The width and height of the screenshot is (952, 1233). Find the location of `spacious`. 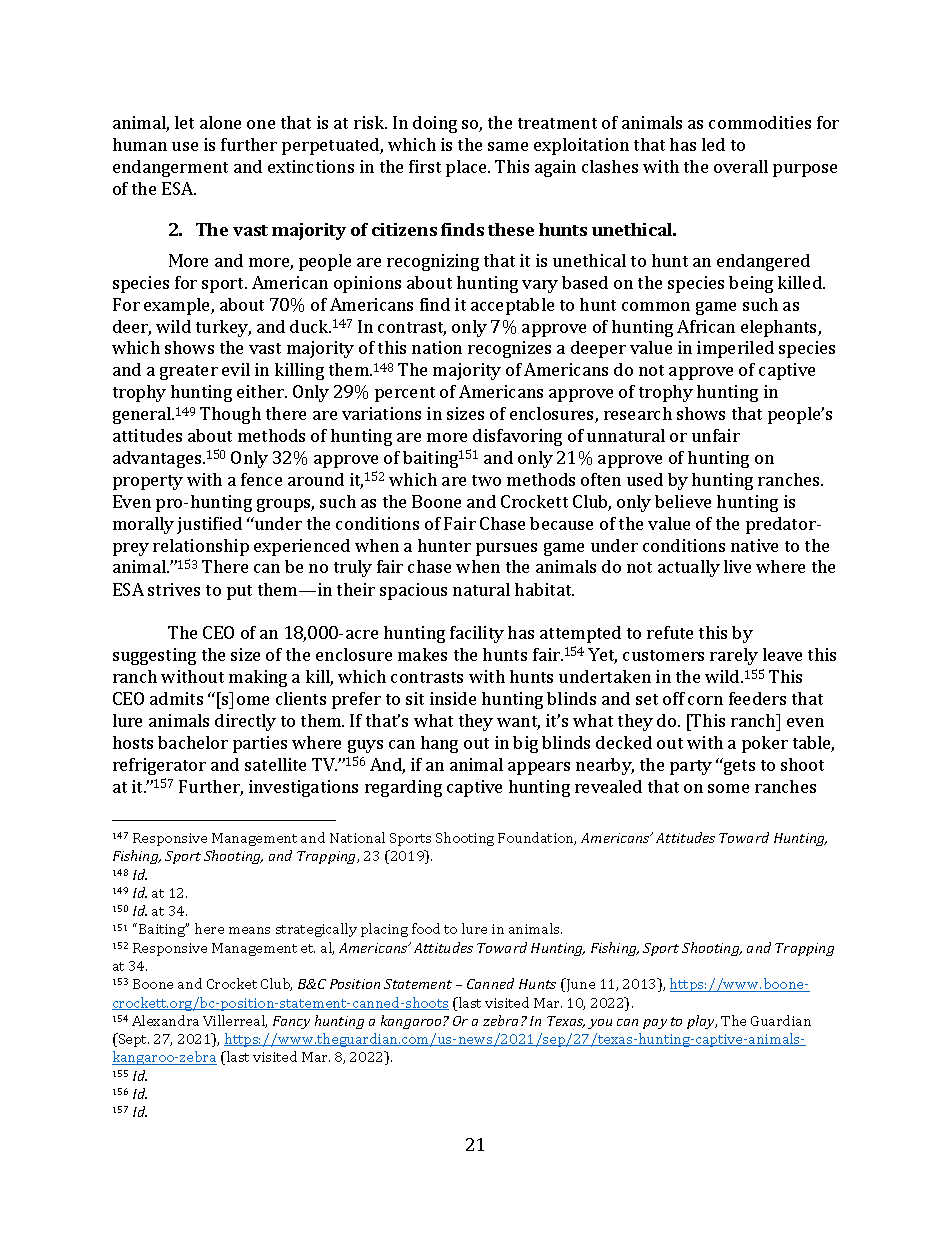

spacious is located at coordinates (413, 591).
